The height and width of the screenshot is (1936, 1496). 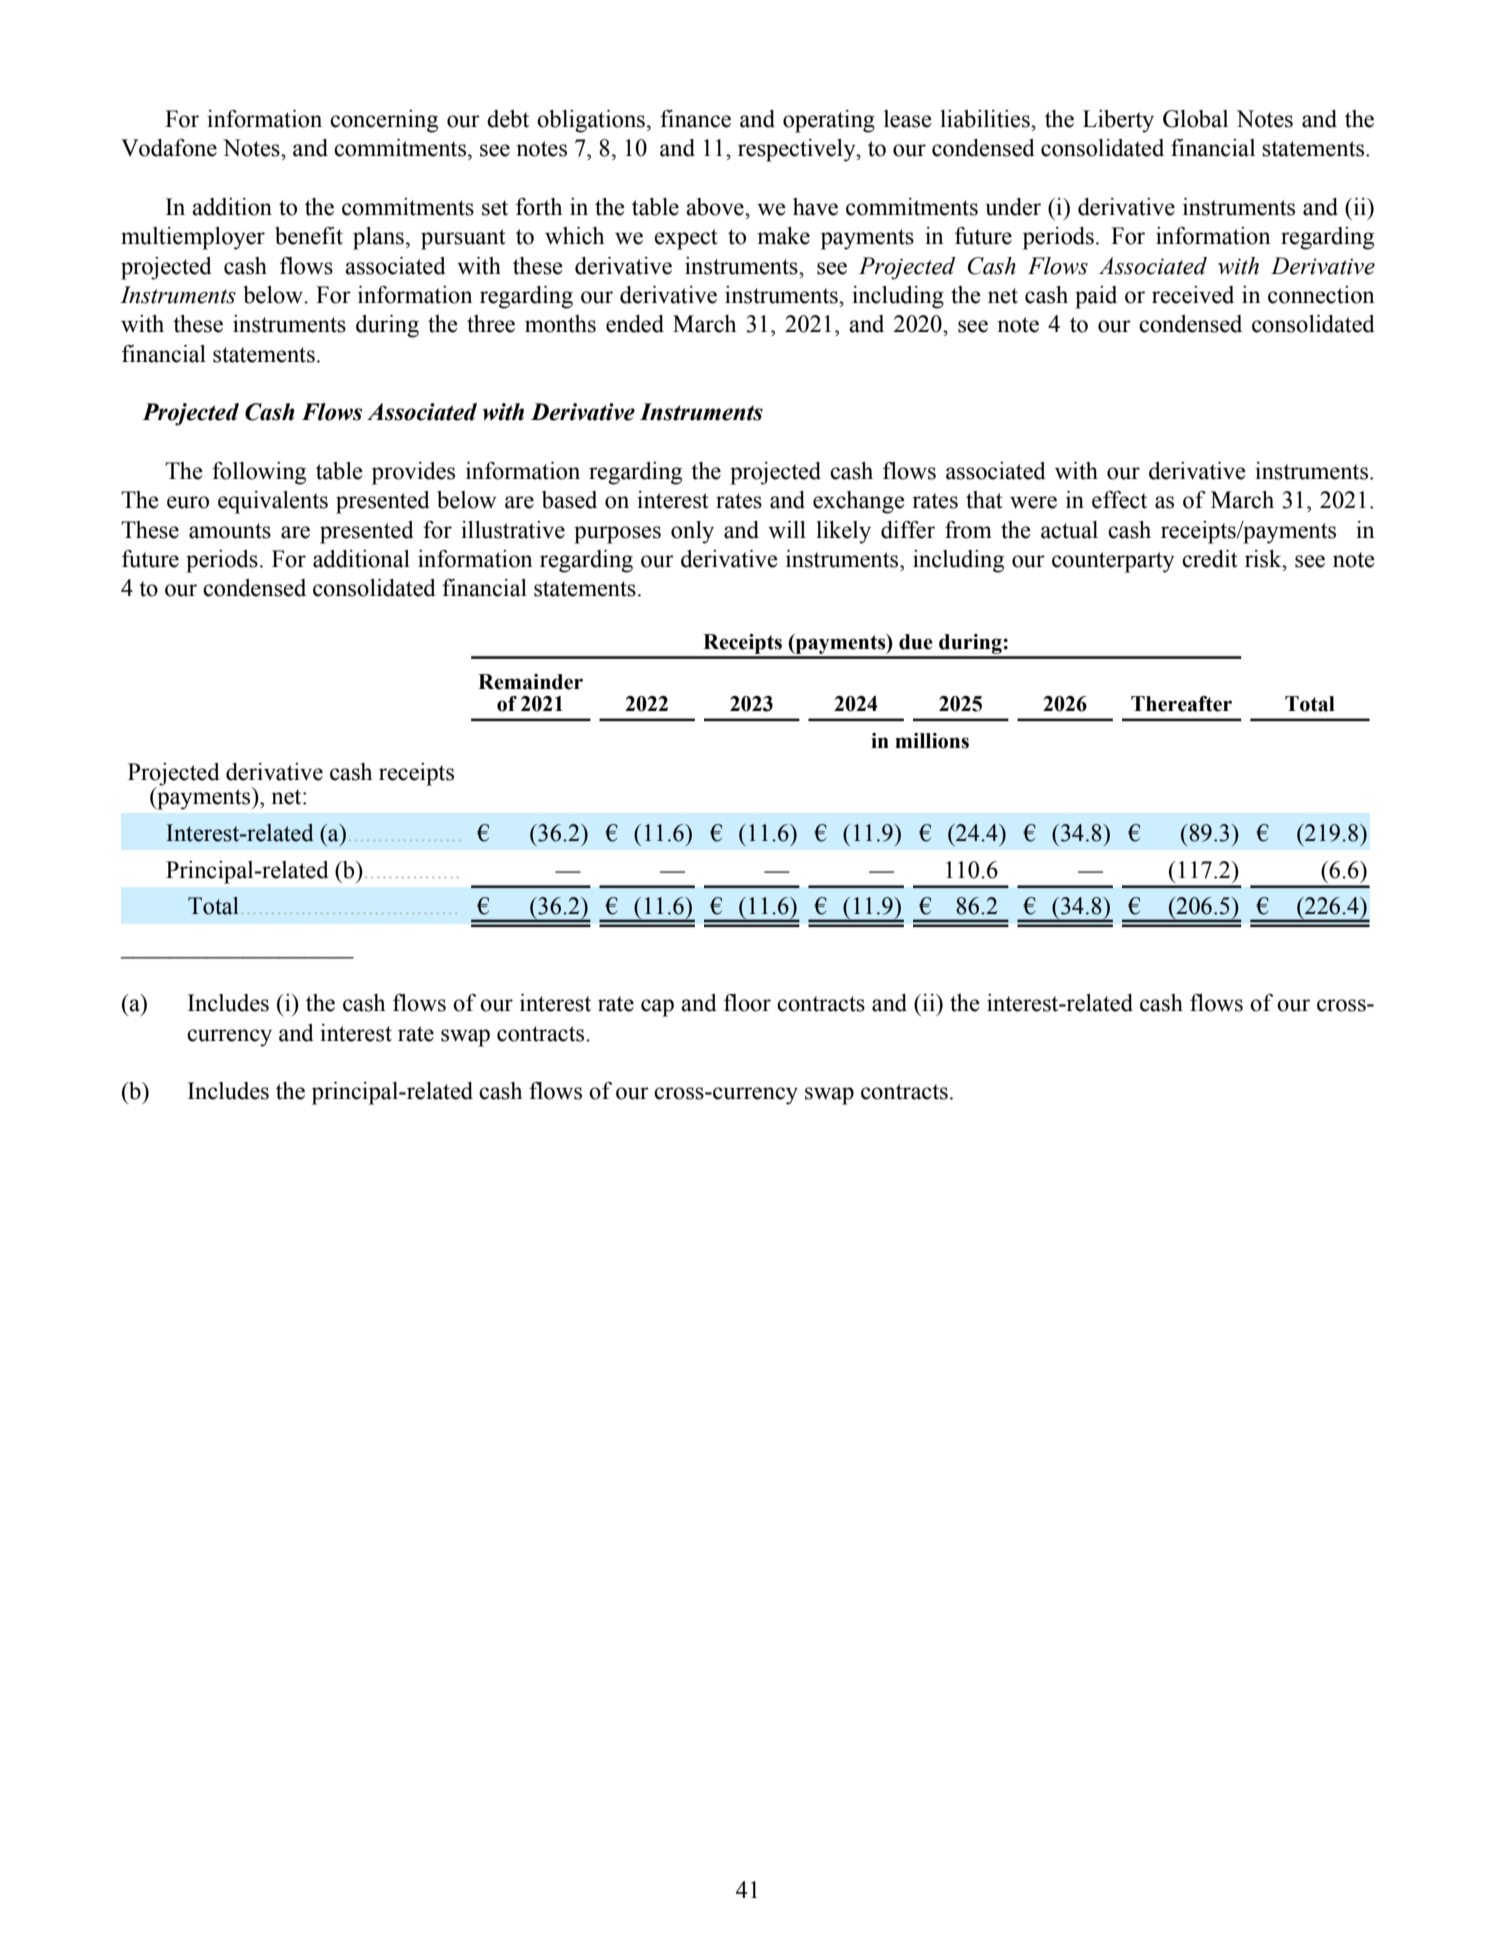 I want to click on effect, so click(x=1119, y=500).
